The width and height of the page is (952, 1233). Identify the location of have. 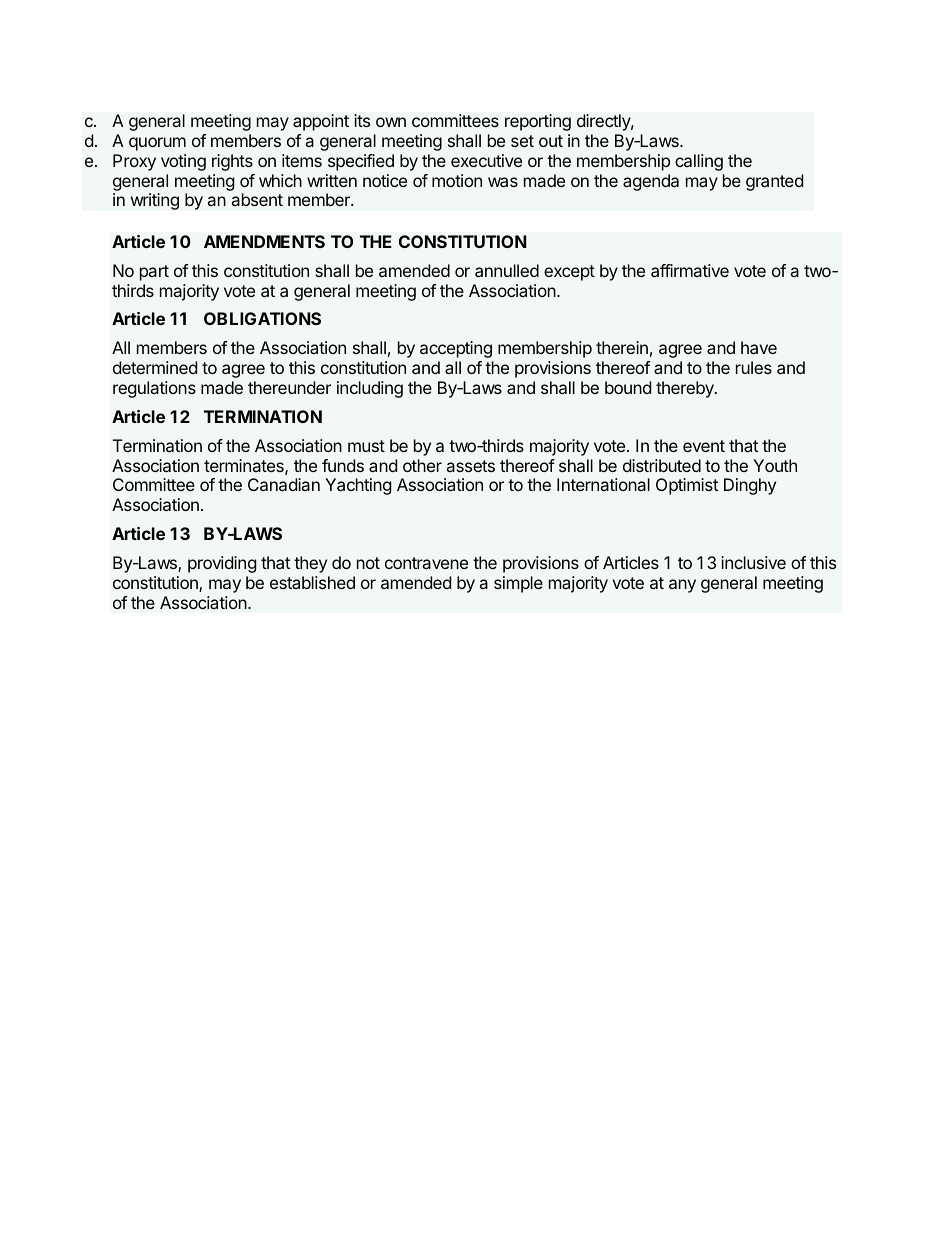
(759, 347).
